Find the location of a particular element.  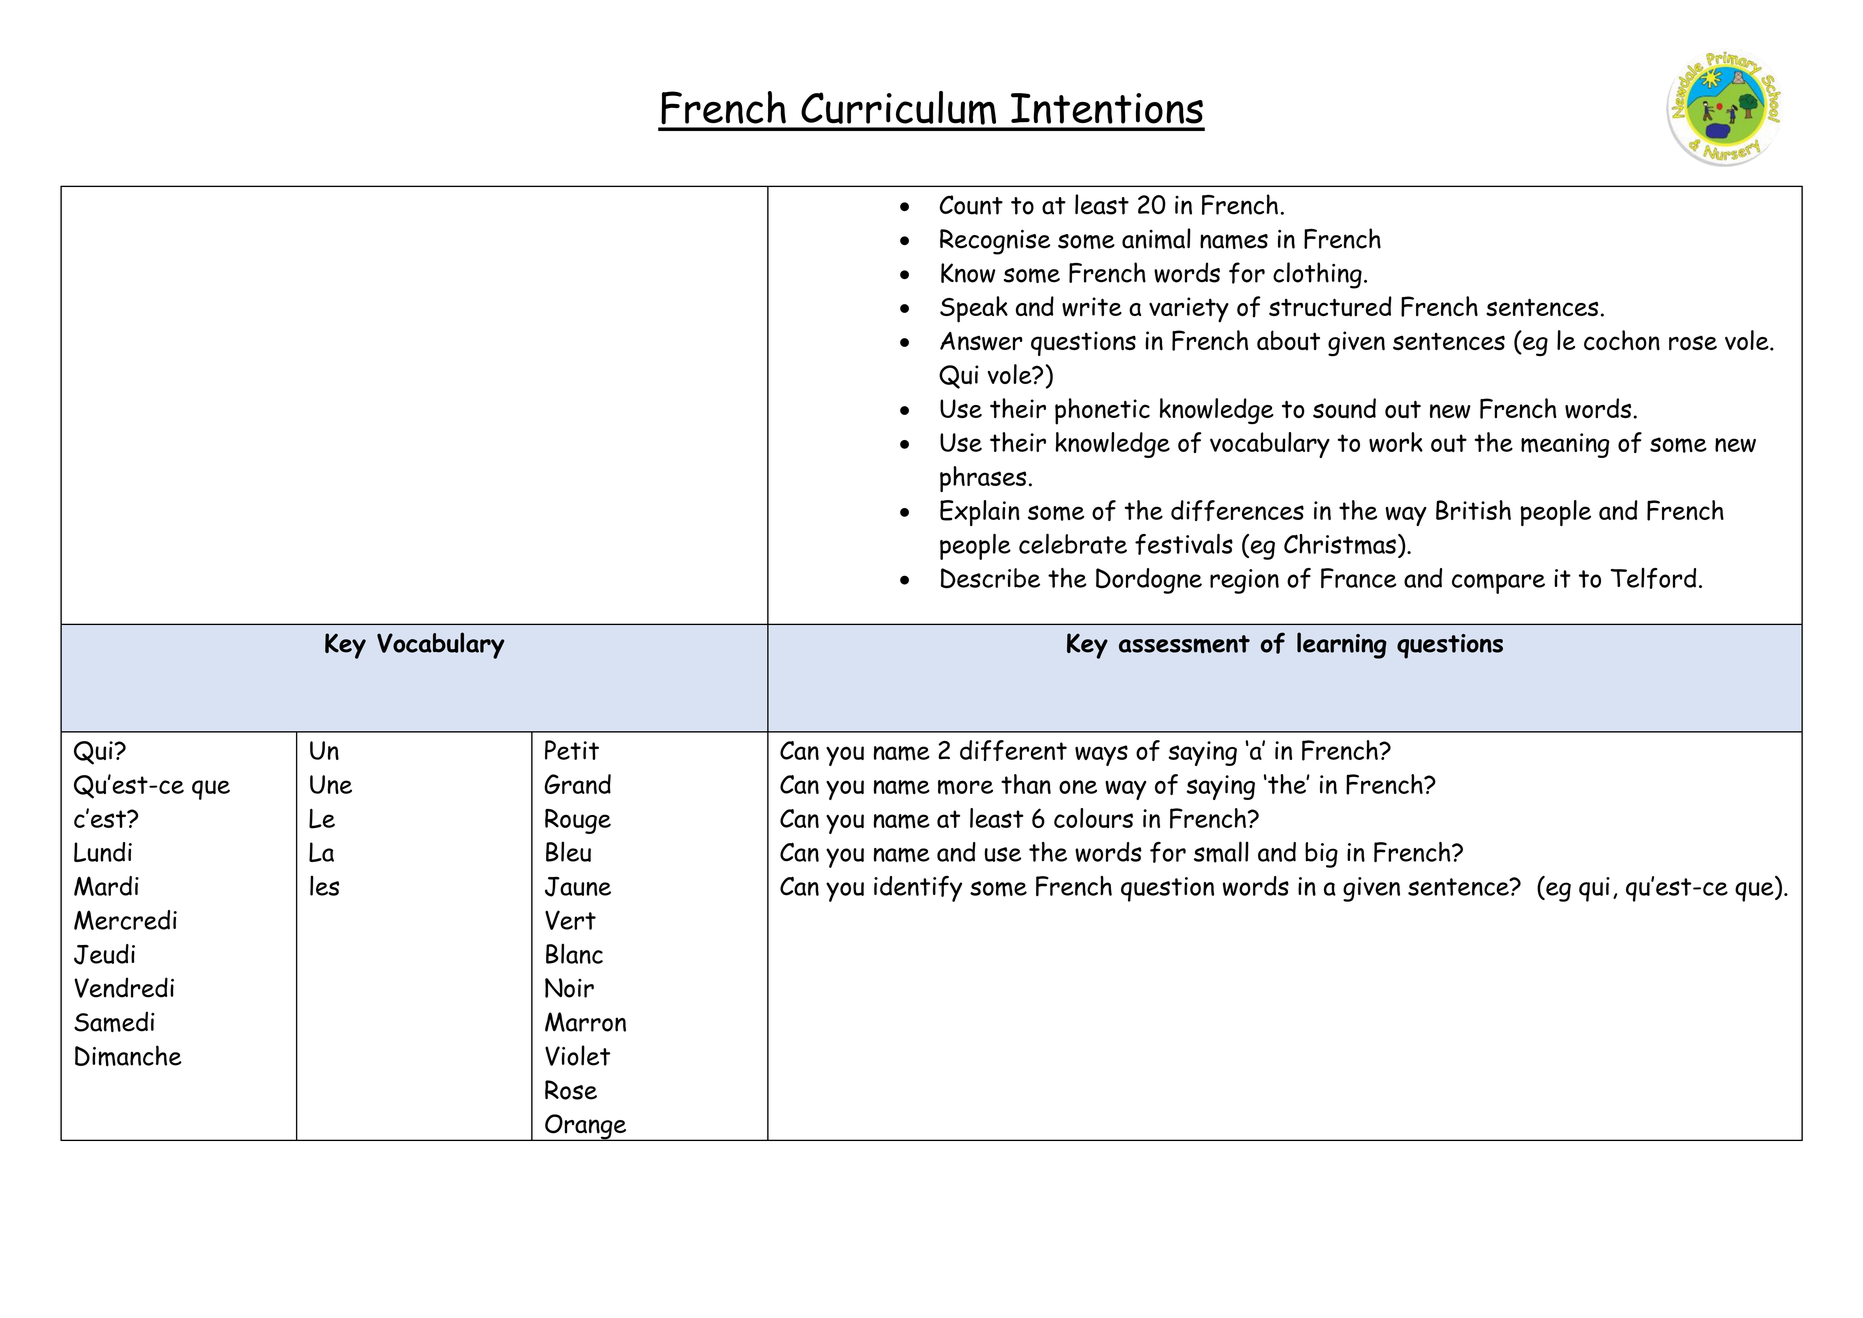

Answer is located at coordinates (981, 341).
